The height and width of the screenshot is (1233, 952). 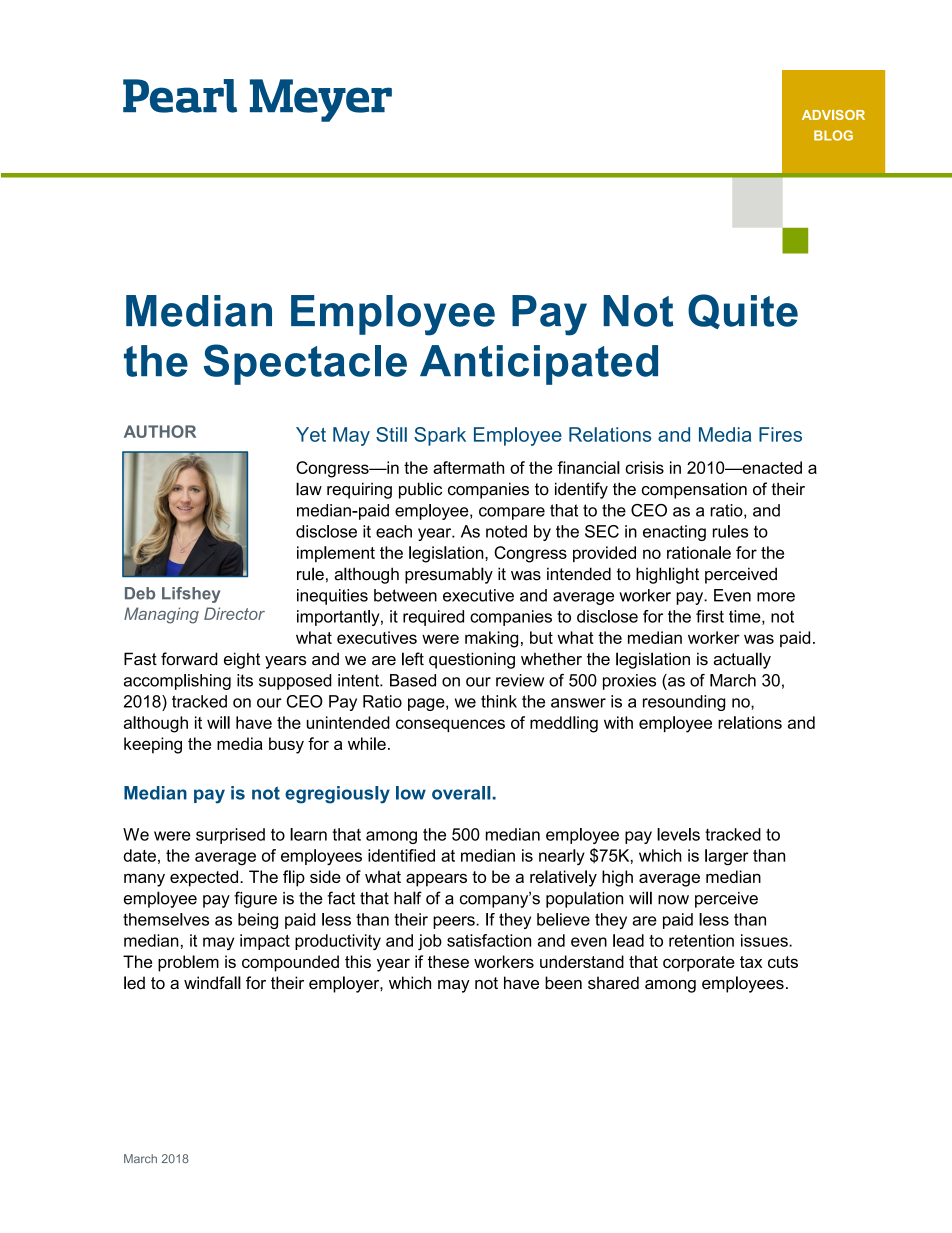 What do you see at coordinates (234, 613) in the screenshot?
I see `Director` at bounding box center [234, 613].
